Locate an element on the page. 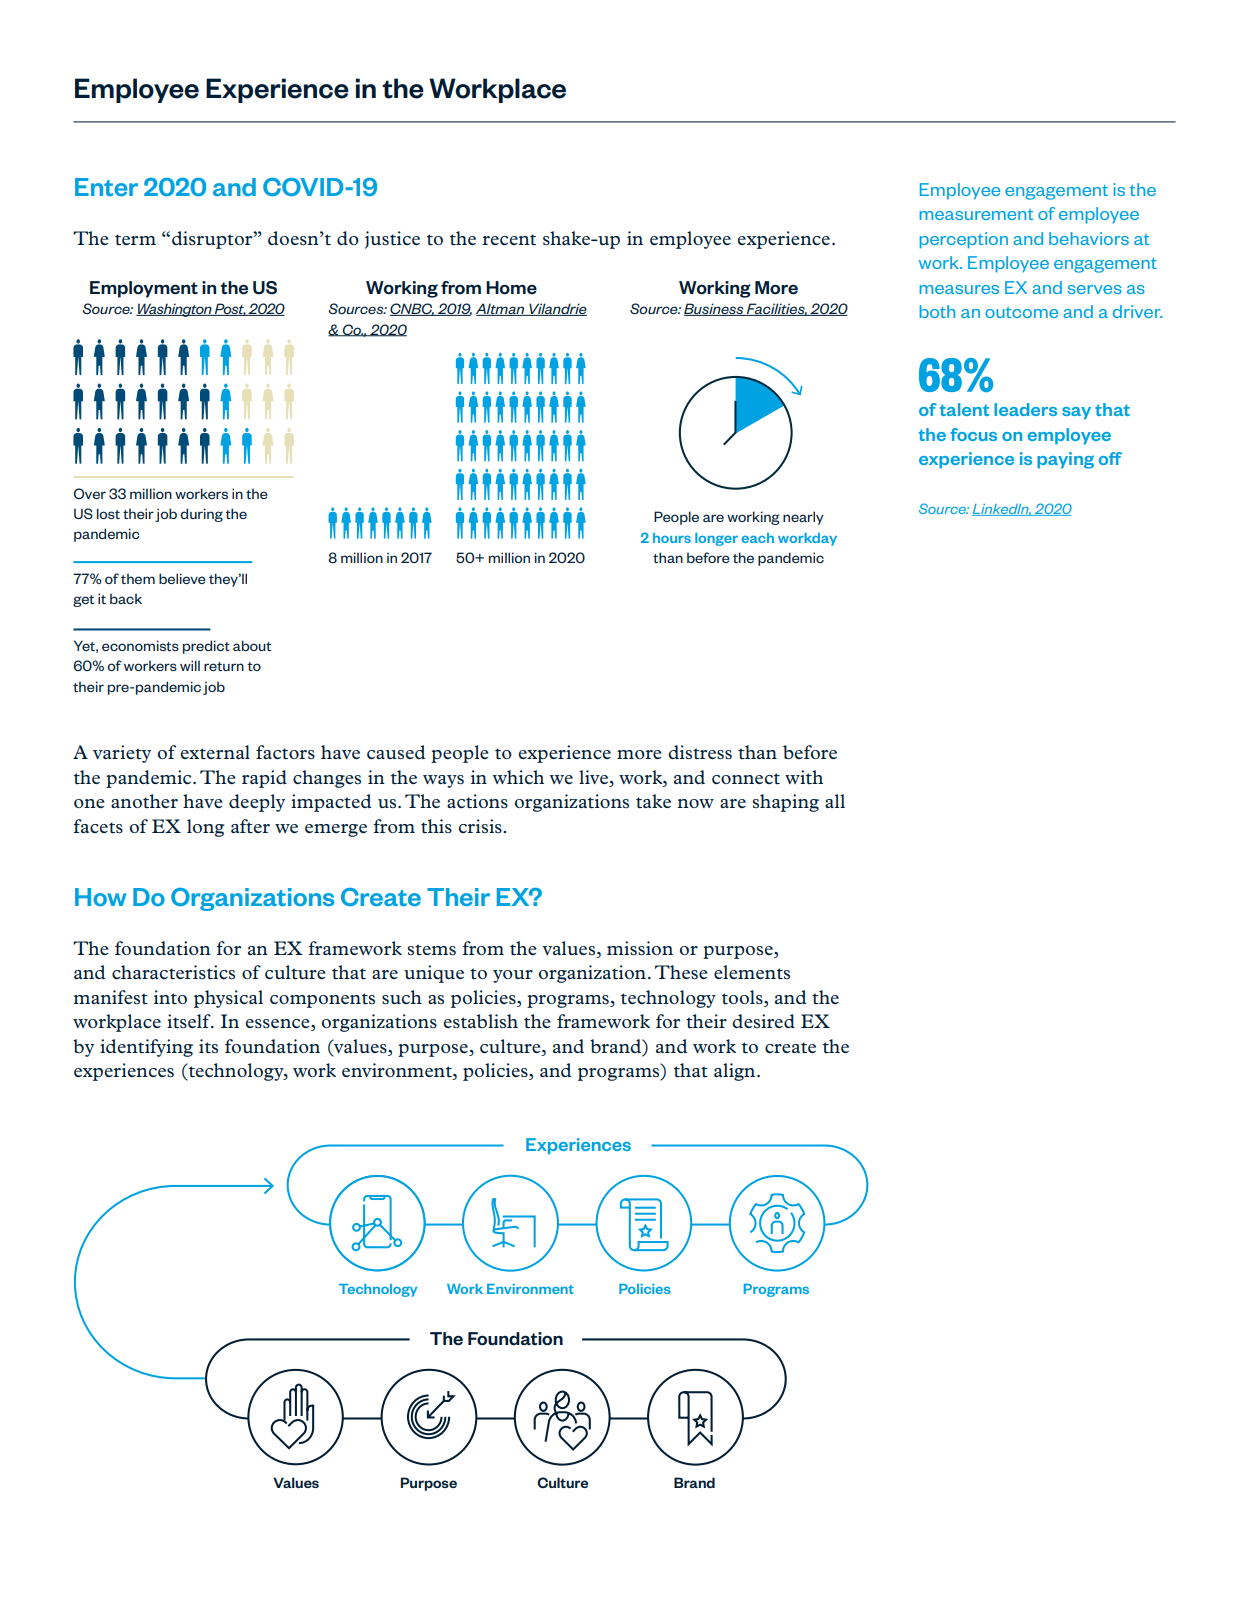 The image size is (1249, 1616). leaders is located at coordinates (1025, 409).
